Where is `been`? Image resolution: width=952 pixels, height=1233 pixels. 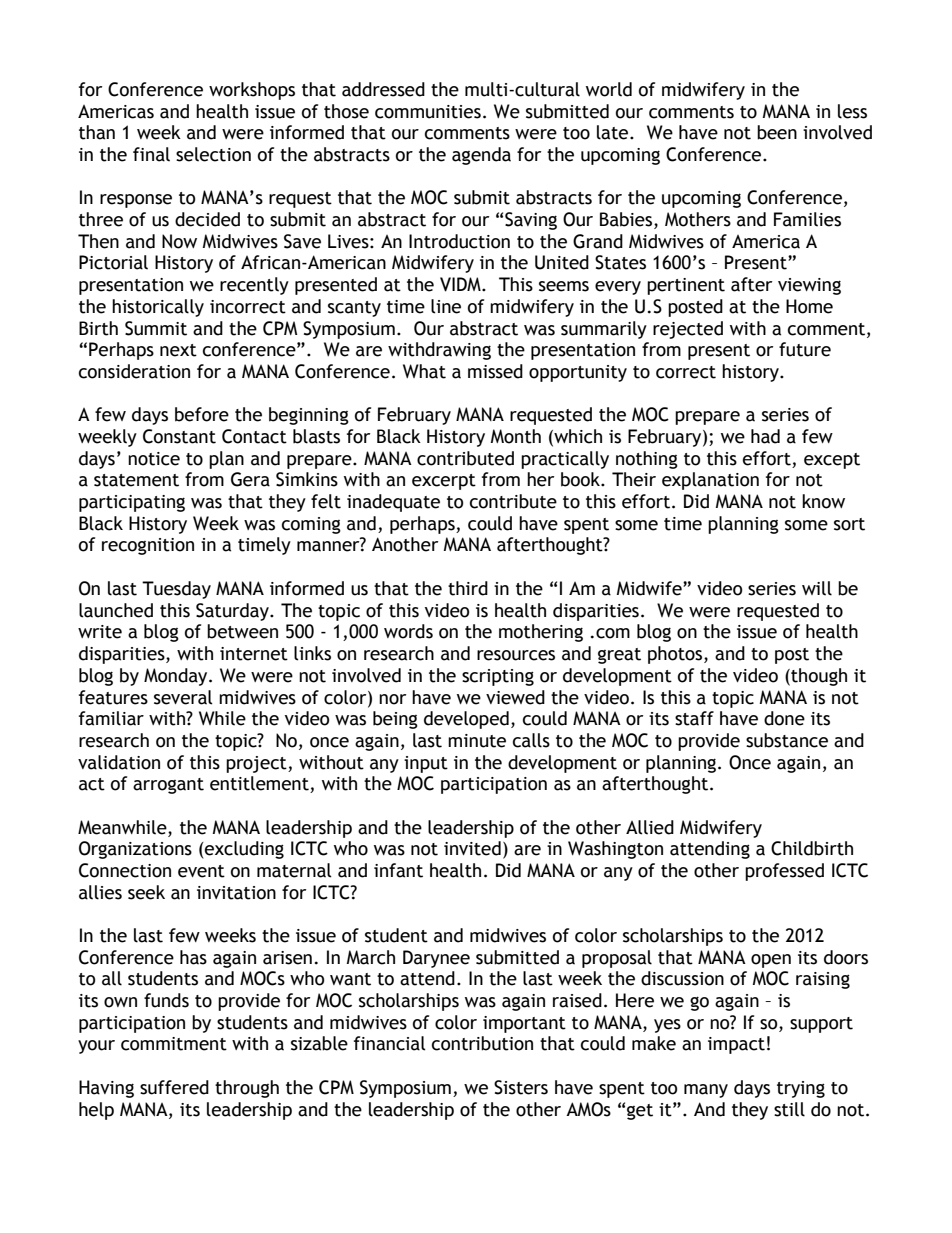
been is located at coordinates (777, 132).
